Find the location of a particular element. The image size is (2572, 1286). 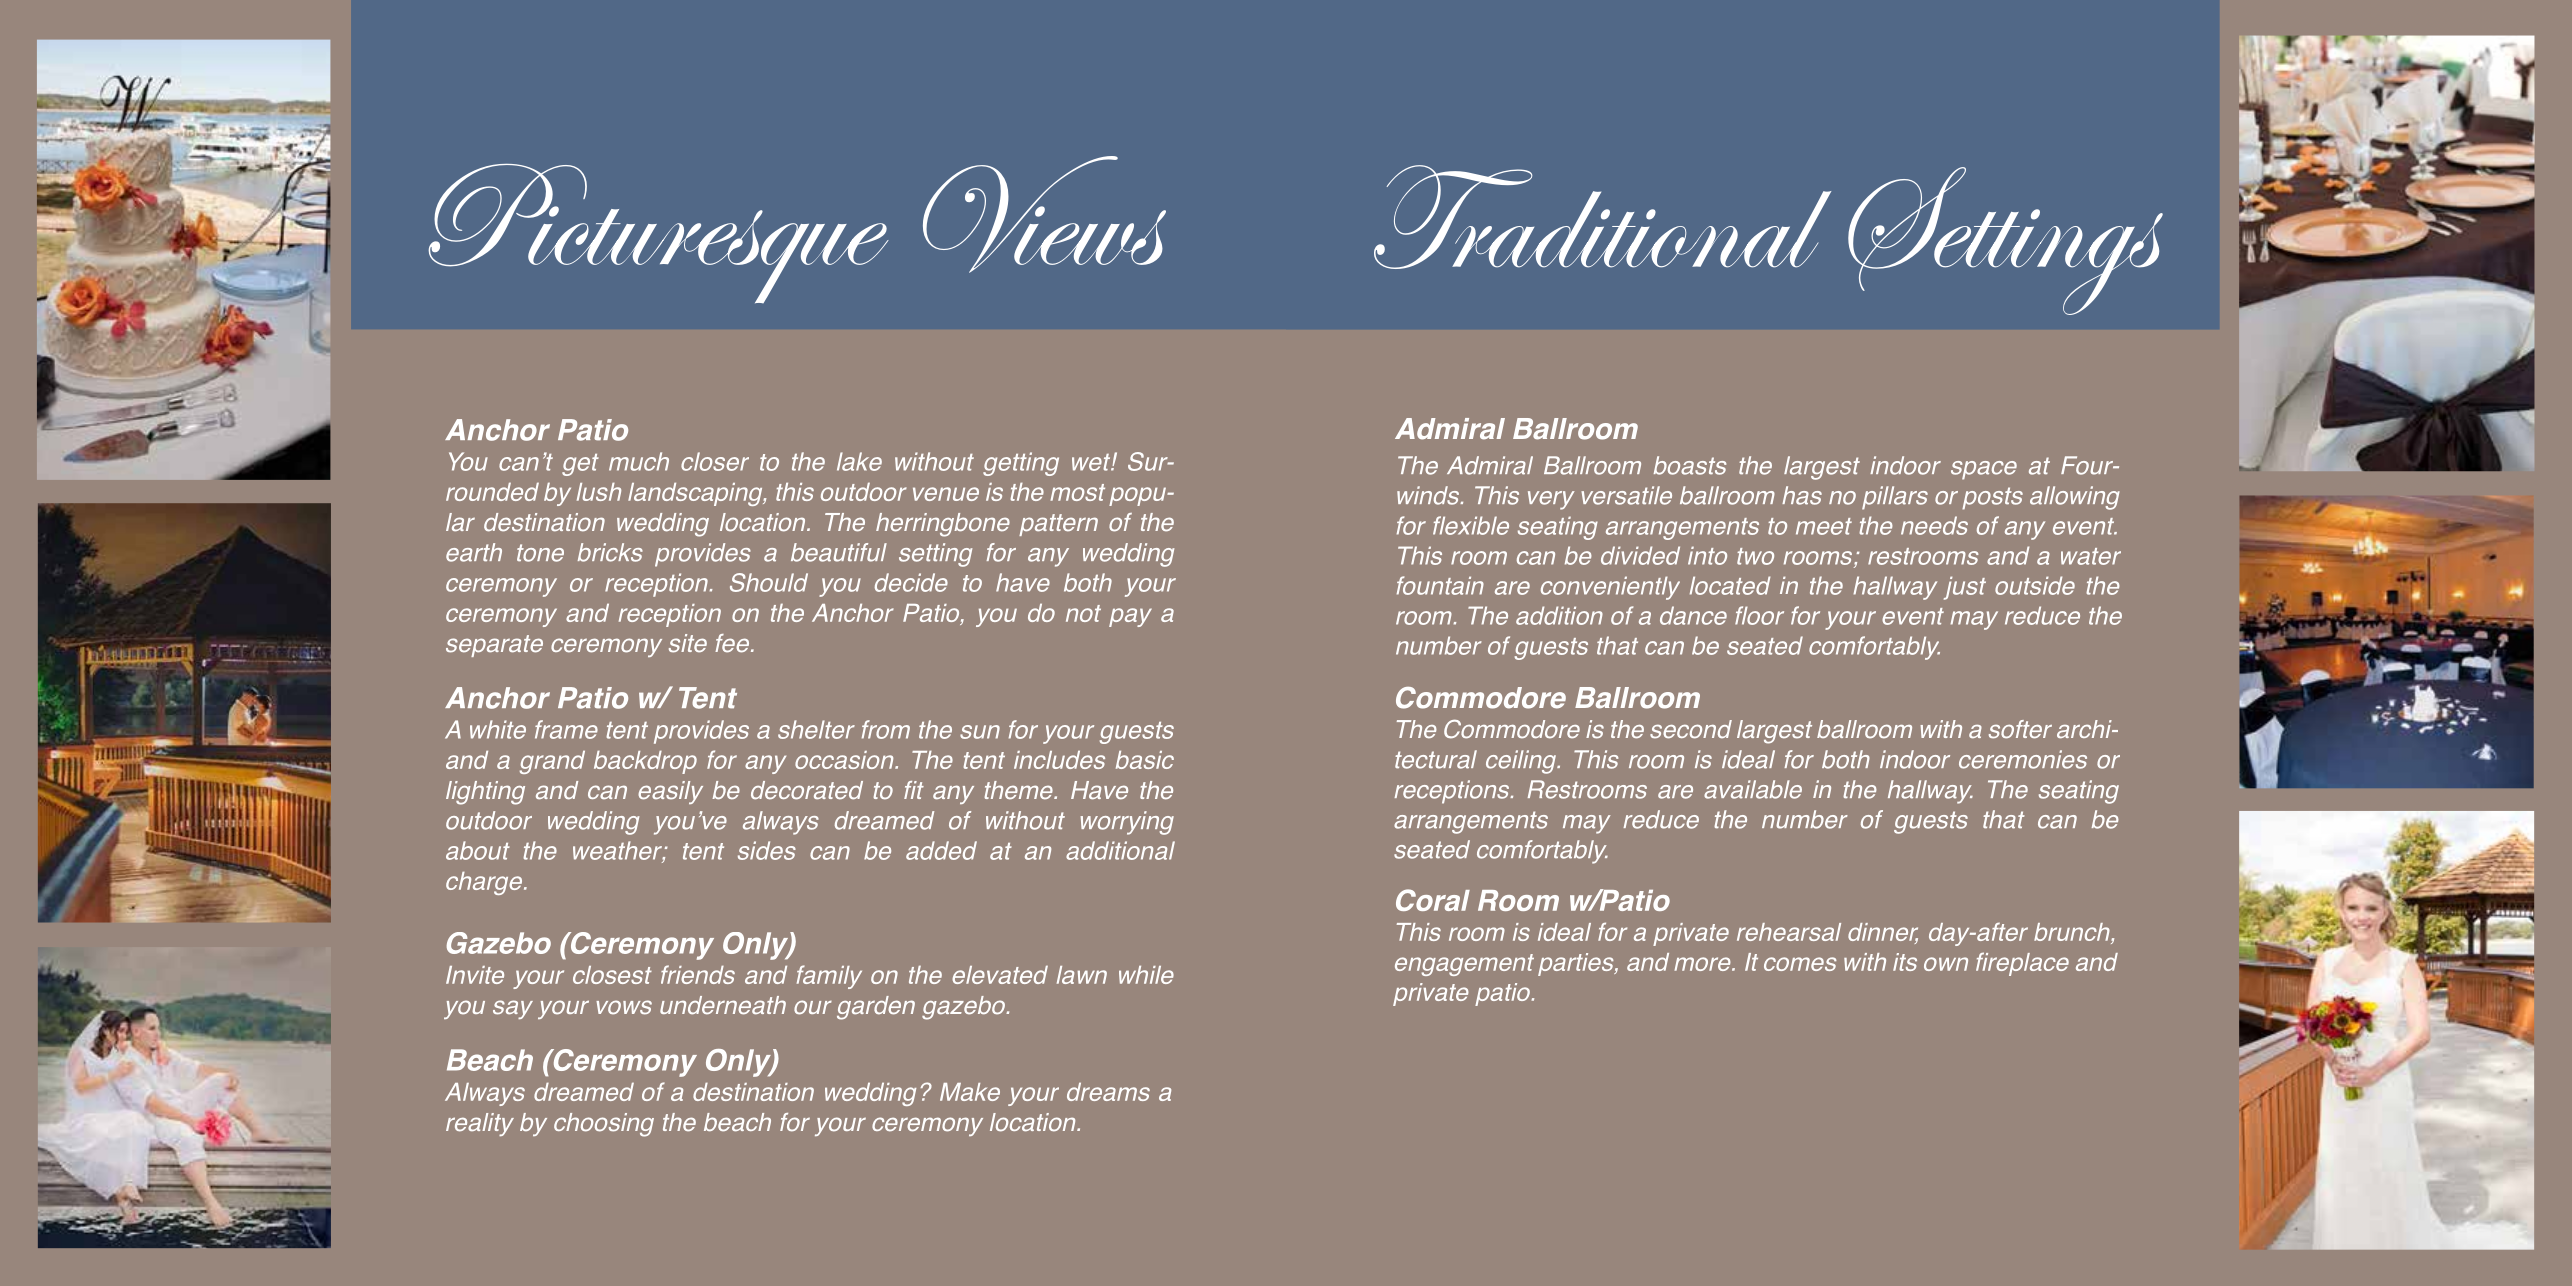

choosing is located at coordinates (604, 1125).
